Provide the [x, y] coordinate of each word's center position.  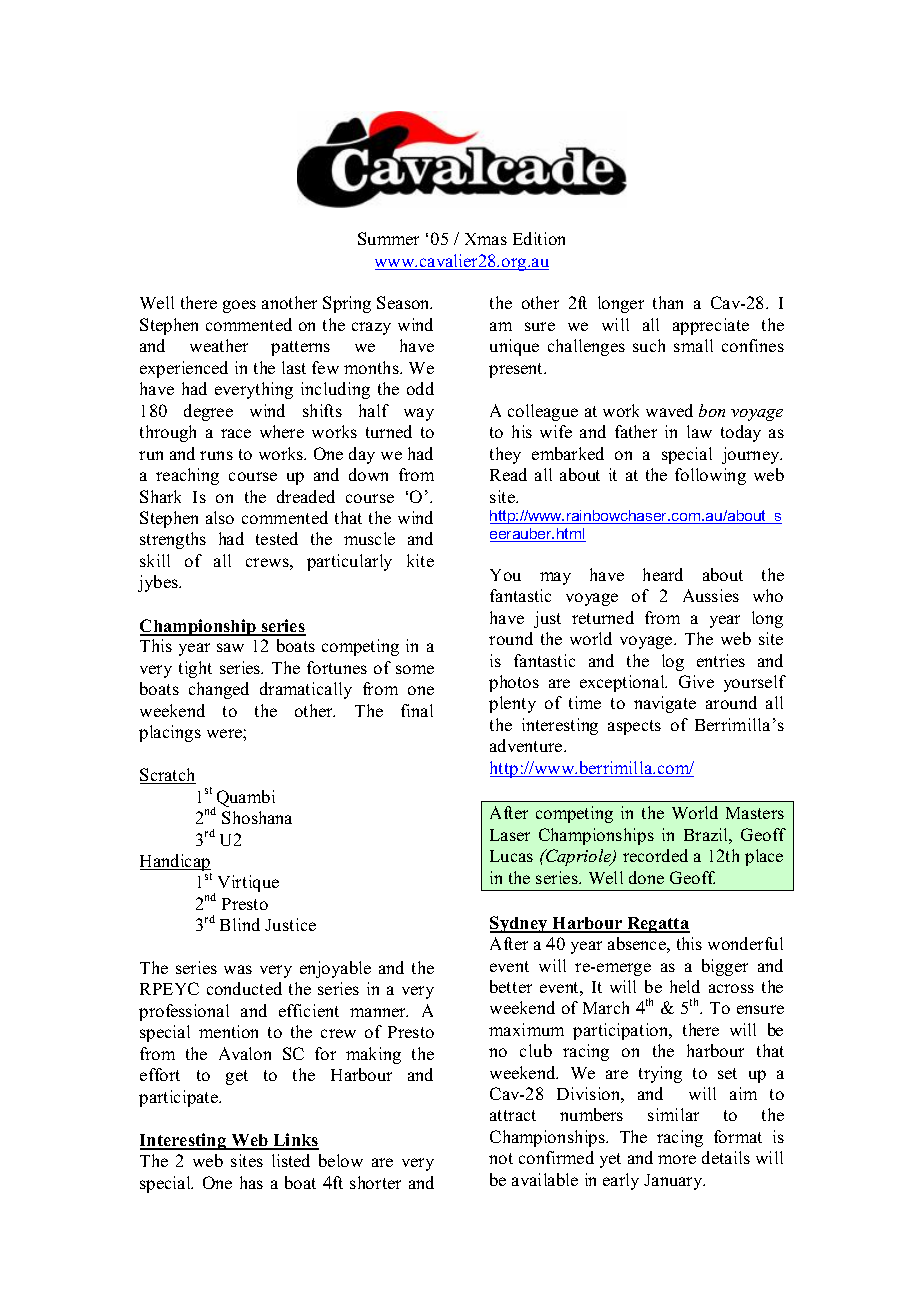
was [238, 969]
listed [291, 1160]
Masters [755, 813]
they [505, 455]
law [699, 431]
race [236, 433]
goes [239, 306]
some [415, 669]
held [685, 986]
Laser [510, 835]
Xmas [486, 239]
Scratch [168, 776]
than [668, 302]
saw [230, 647]
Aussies [711, 595]
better [511, 986]
